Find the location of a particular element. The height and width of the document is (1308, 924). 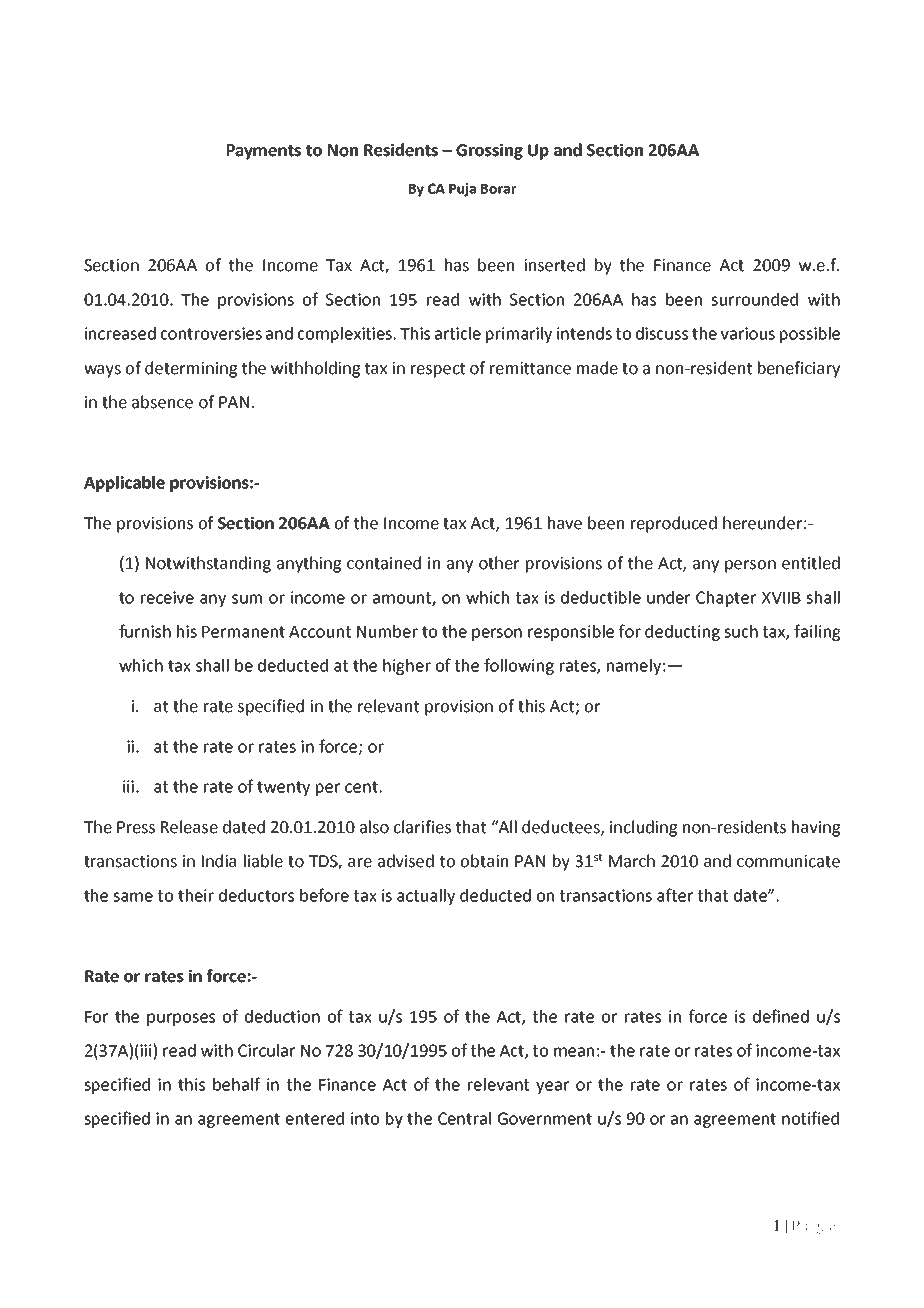

Applicable is located at coordinates (124, 484).
